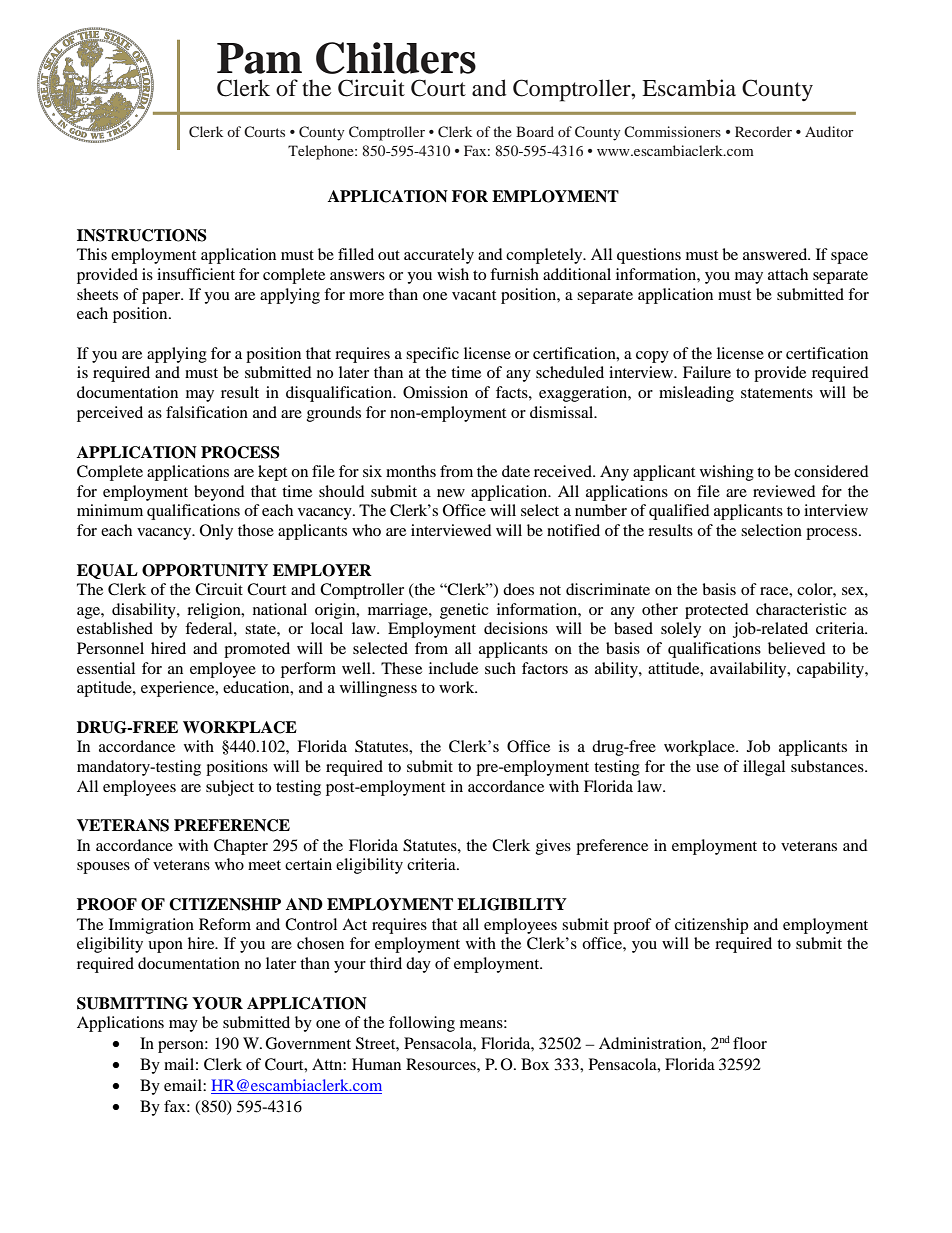 Image resolution: width=952 pixels, height=1233 pixels. I want to click on floor, so click(750, 1043).
